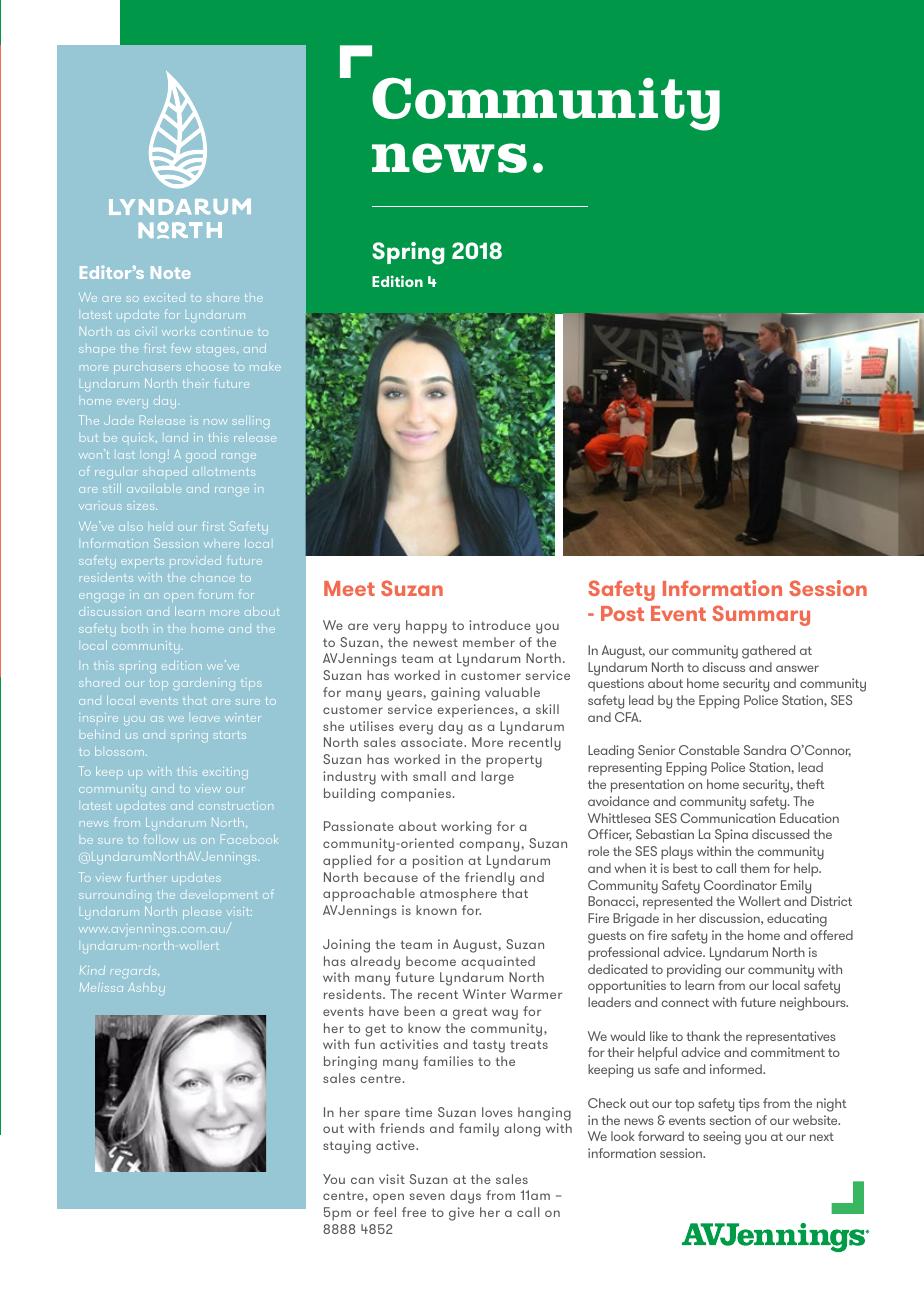 The height and width of the page is (1308, 924). Describe the element at coordinates (722, 1138) in the page. I see `seeing` at that location.
